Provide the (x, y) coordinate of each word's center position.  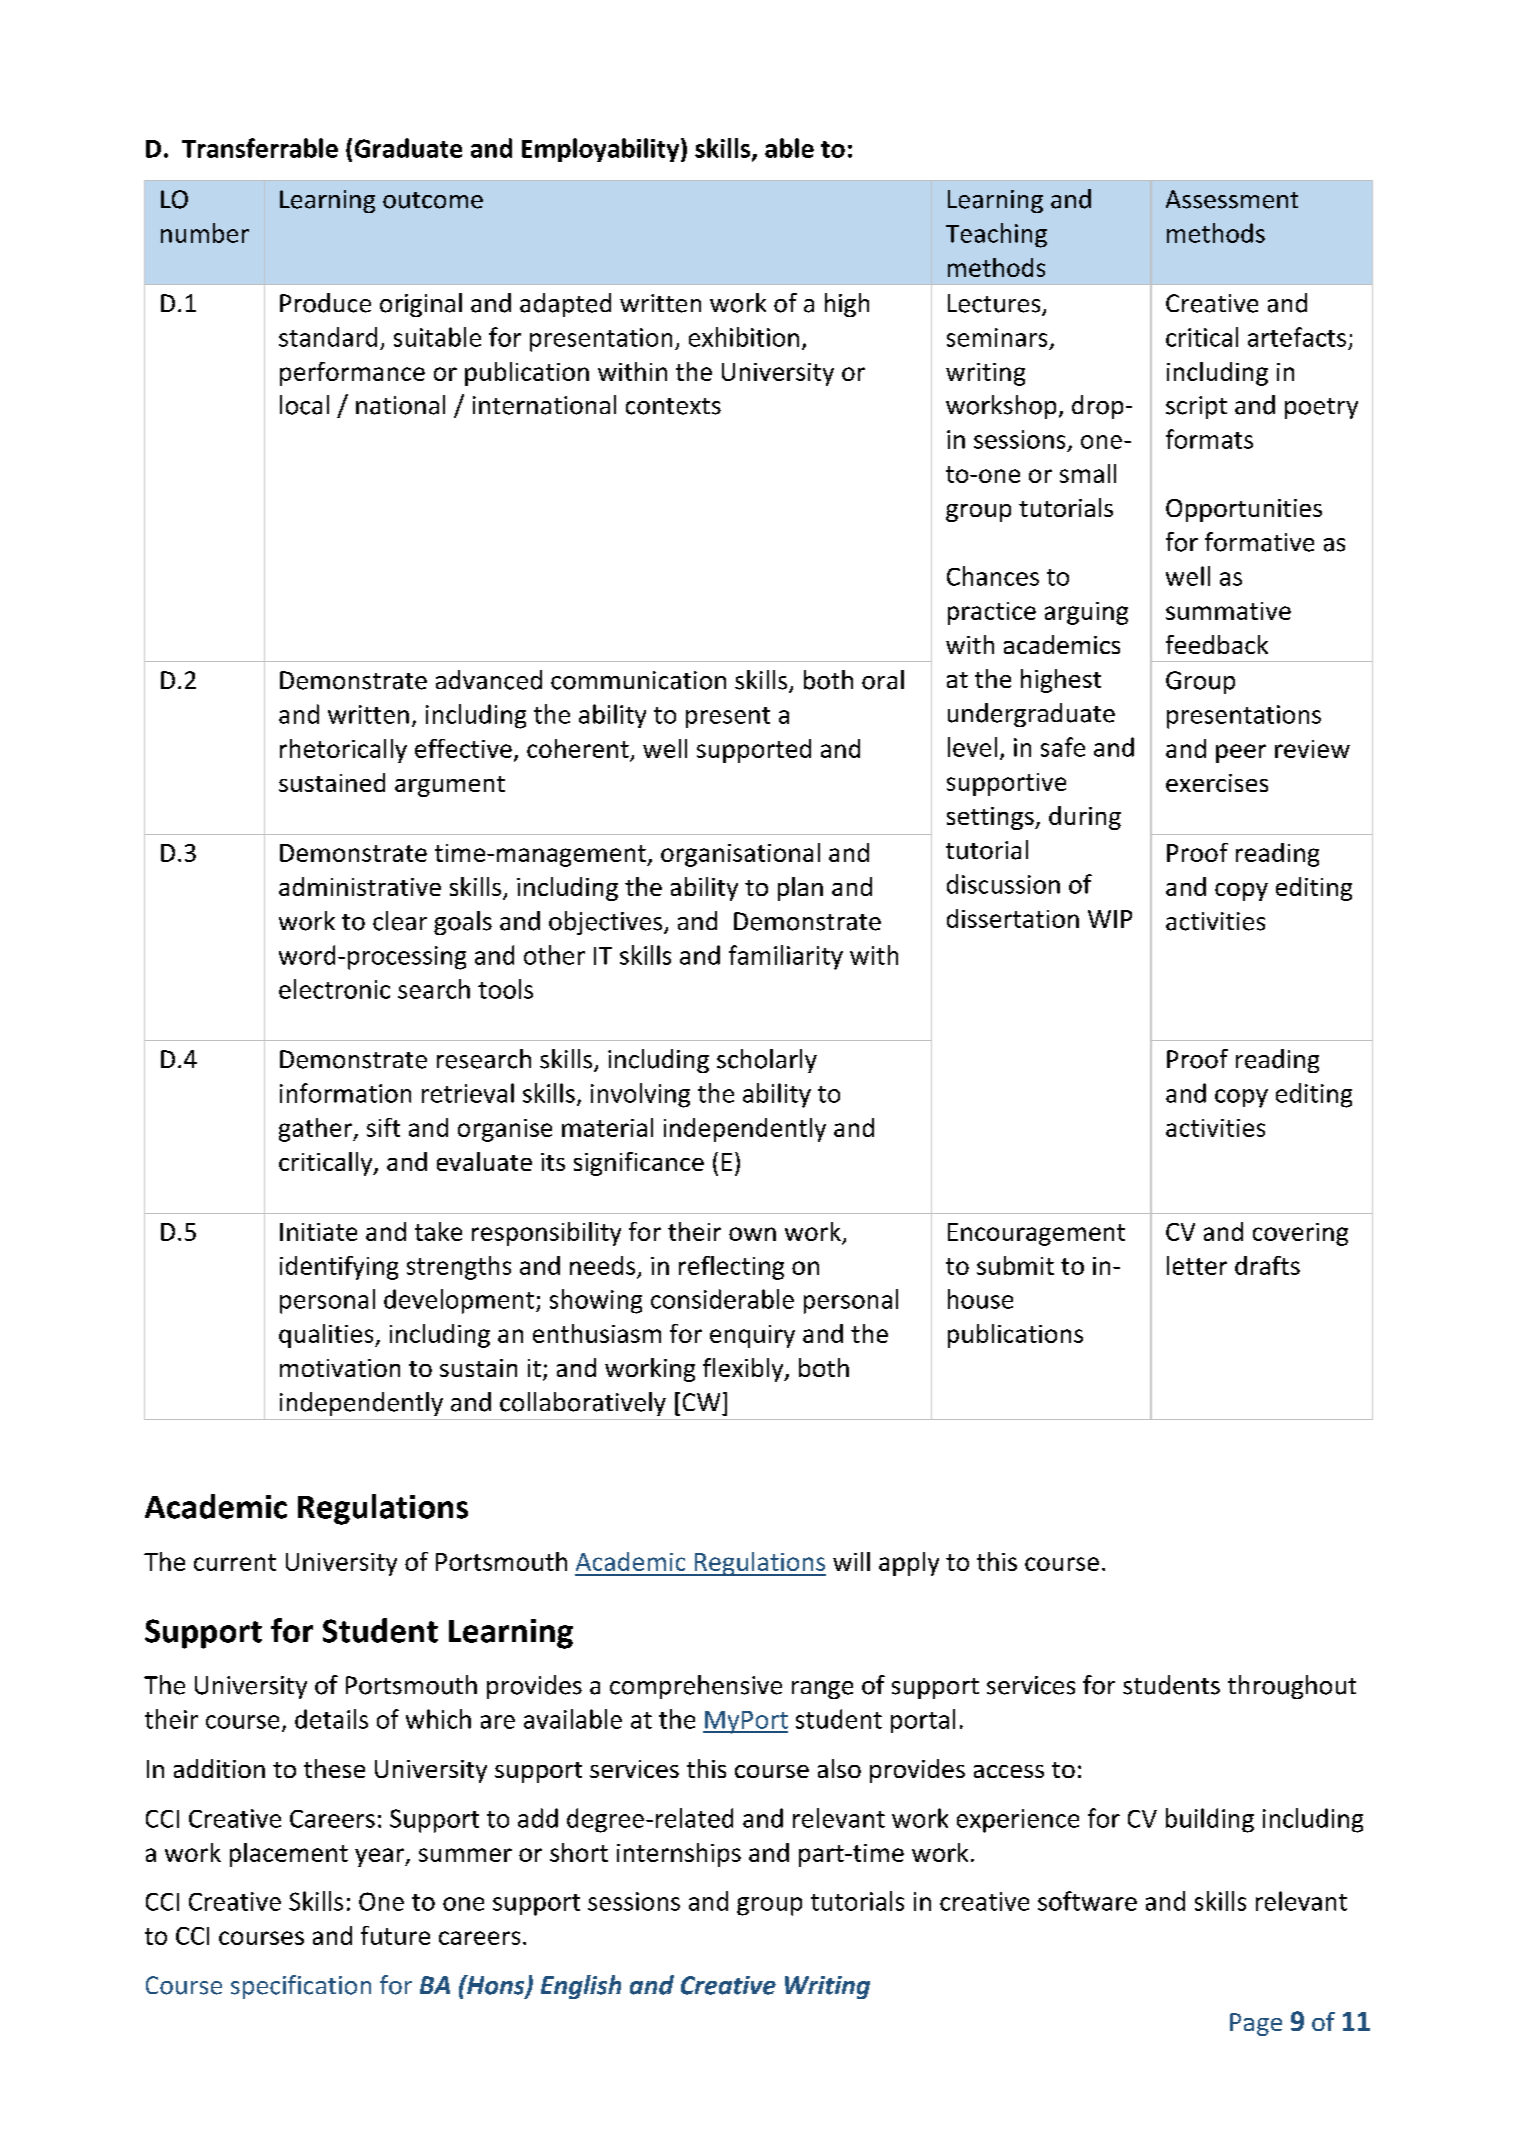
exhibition (744, 337)
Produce (325, 303)
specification (301, 1987)
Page (1256, 2024)
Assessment (1232, 199)
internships (679, 1855)
